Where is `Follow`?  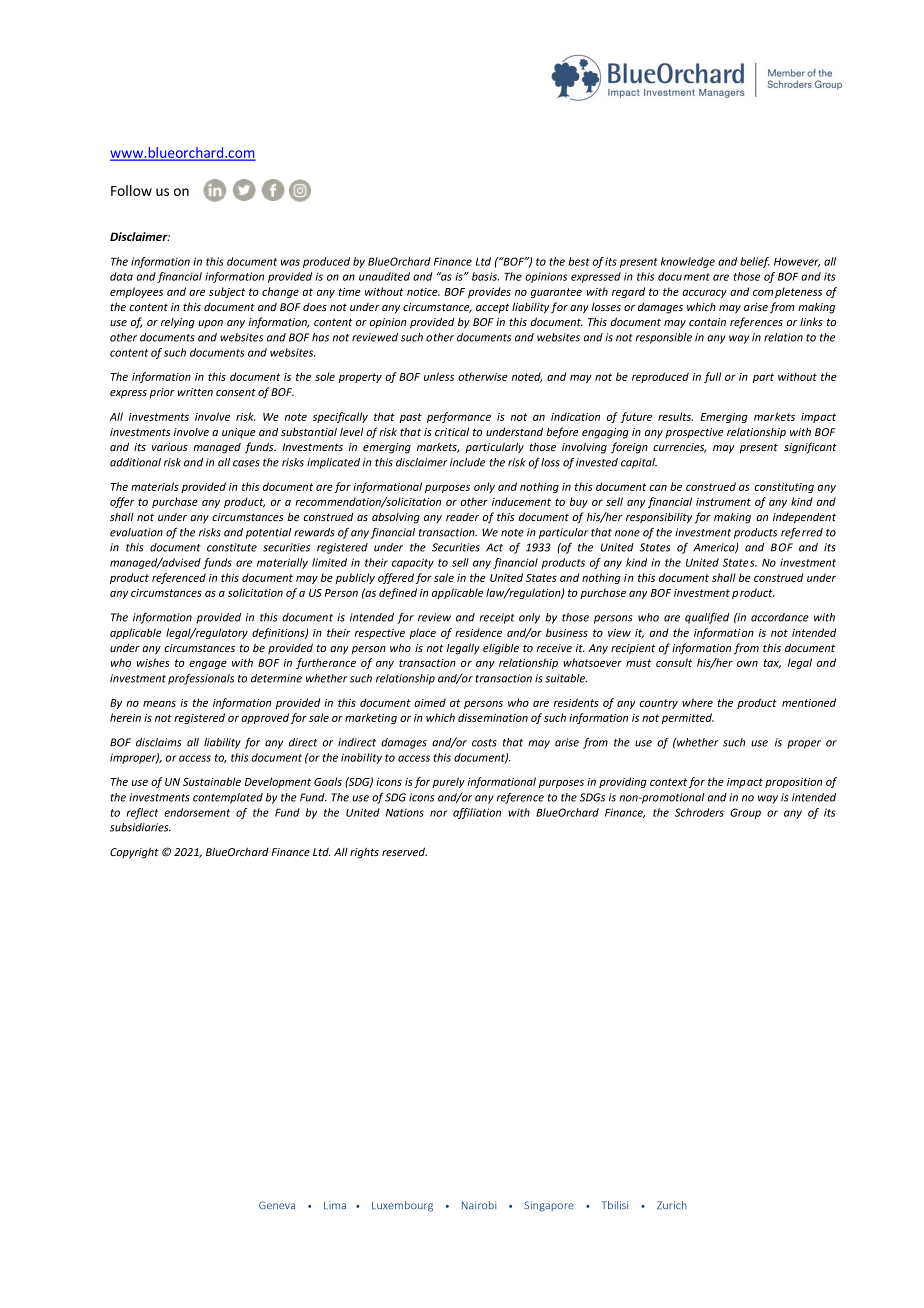 Follow is located at coordinates (131, 190).
